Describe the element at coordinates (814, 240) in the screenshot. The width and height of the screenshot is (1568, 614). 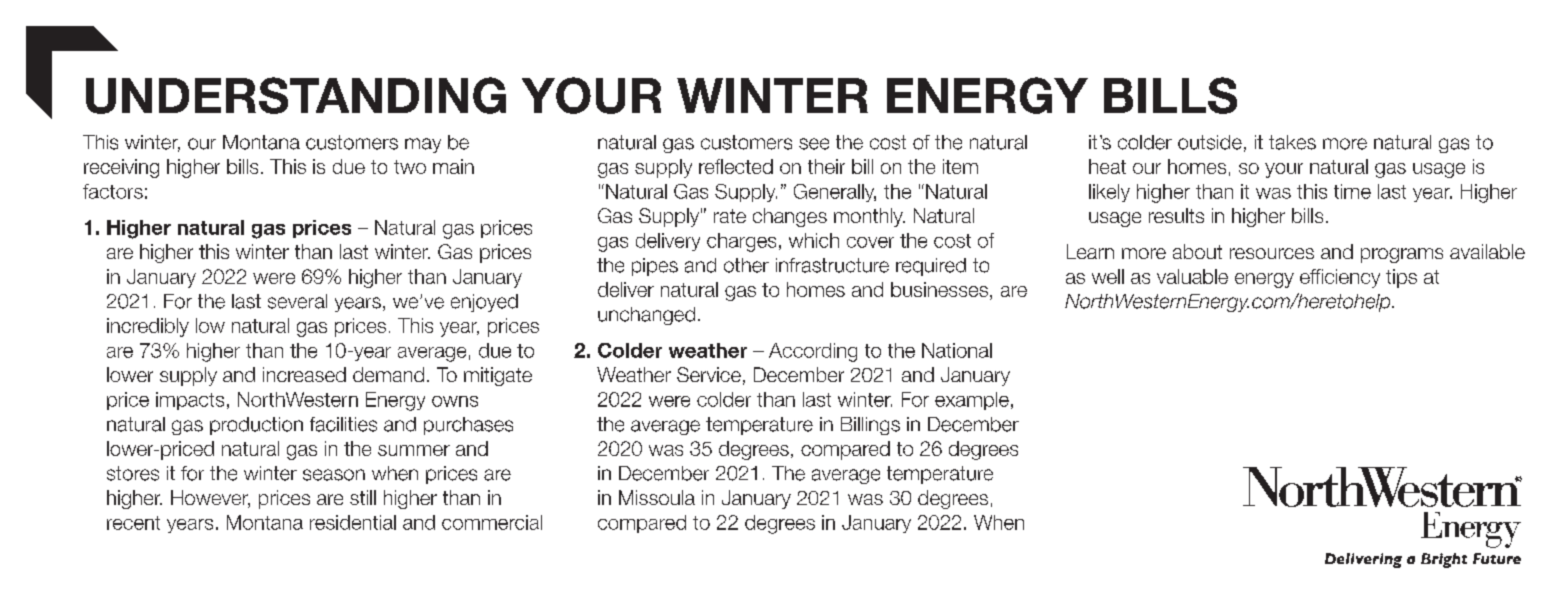
I see `which` at that location.
